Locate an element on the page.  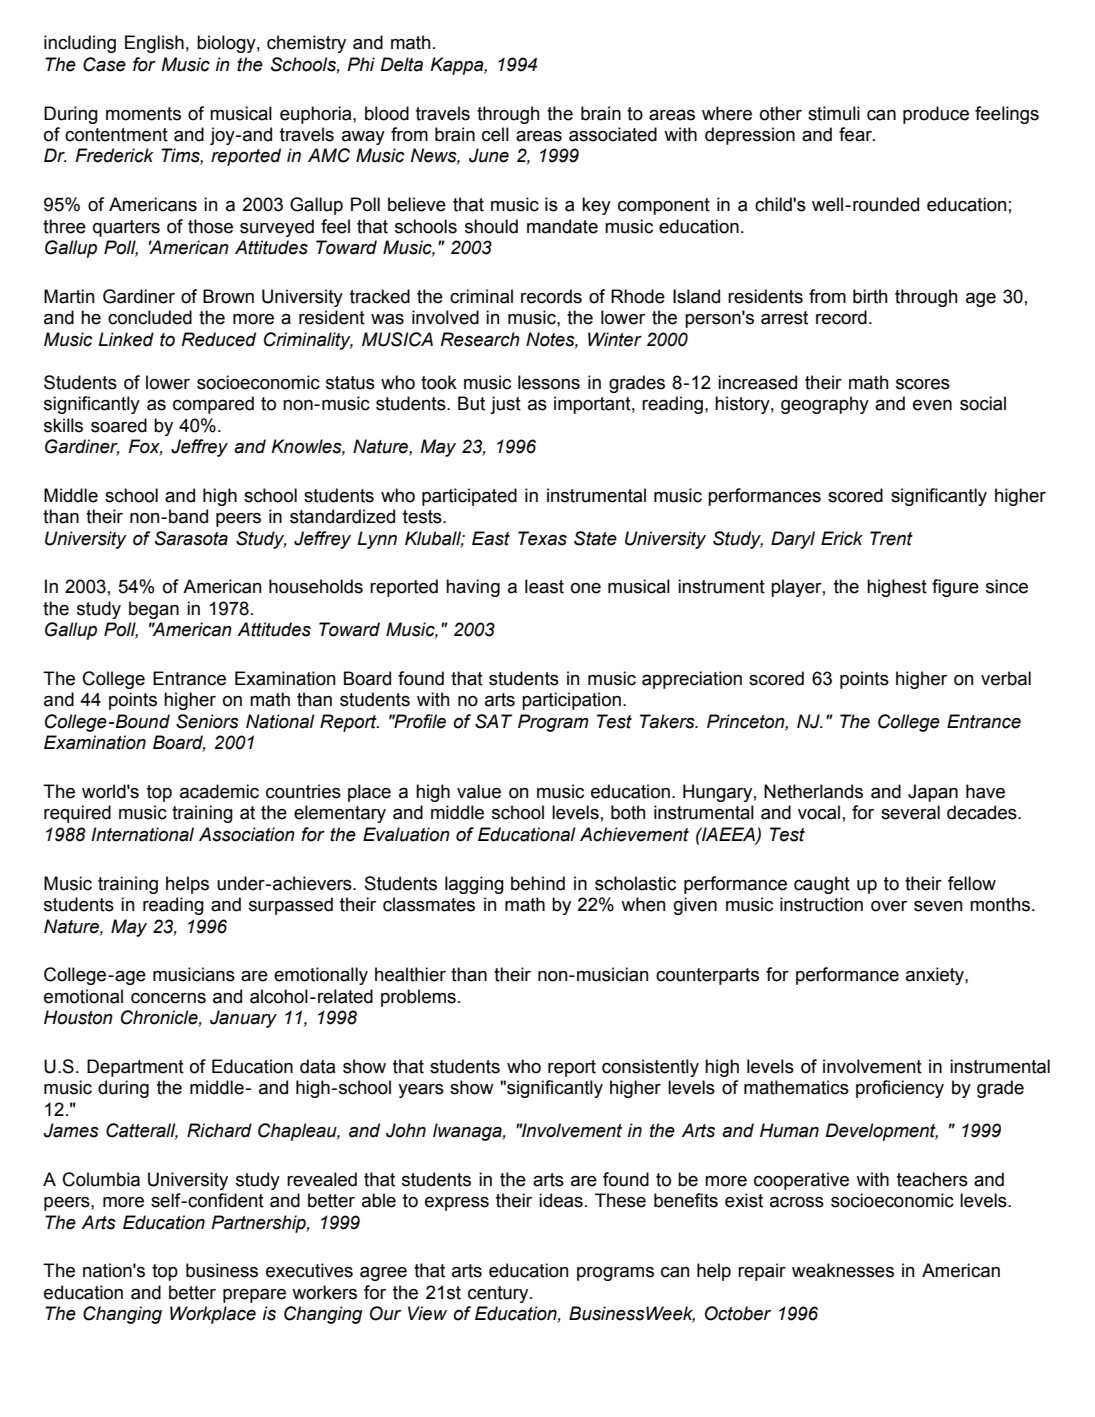
moments is located at coordinates (143, 114).
